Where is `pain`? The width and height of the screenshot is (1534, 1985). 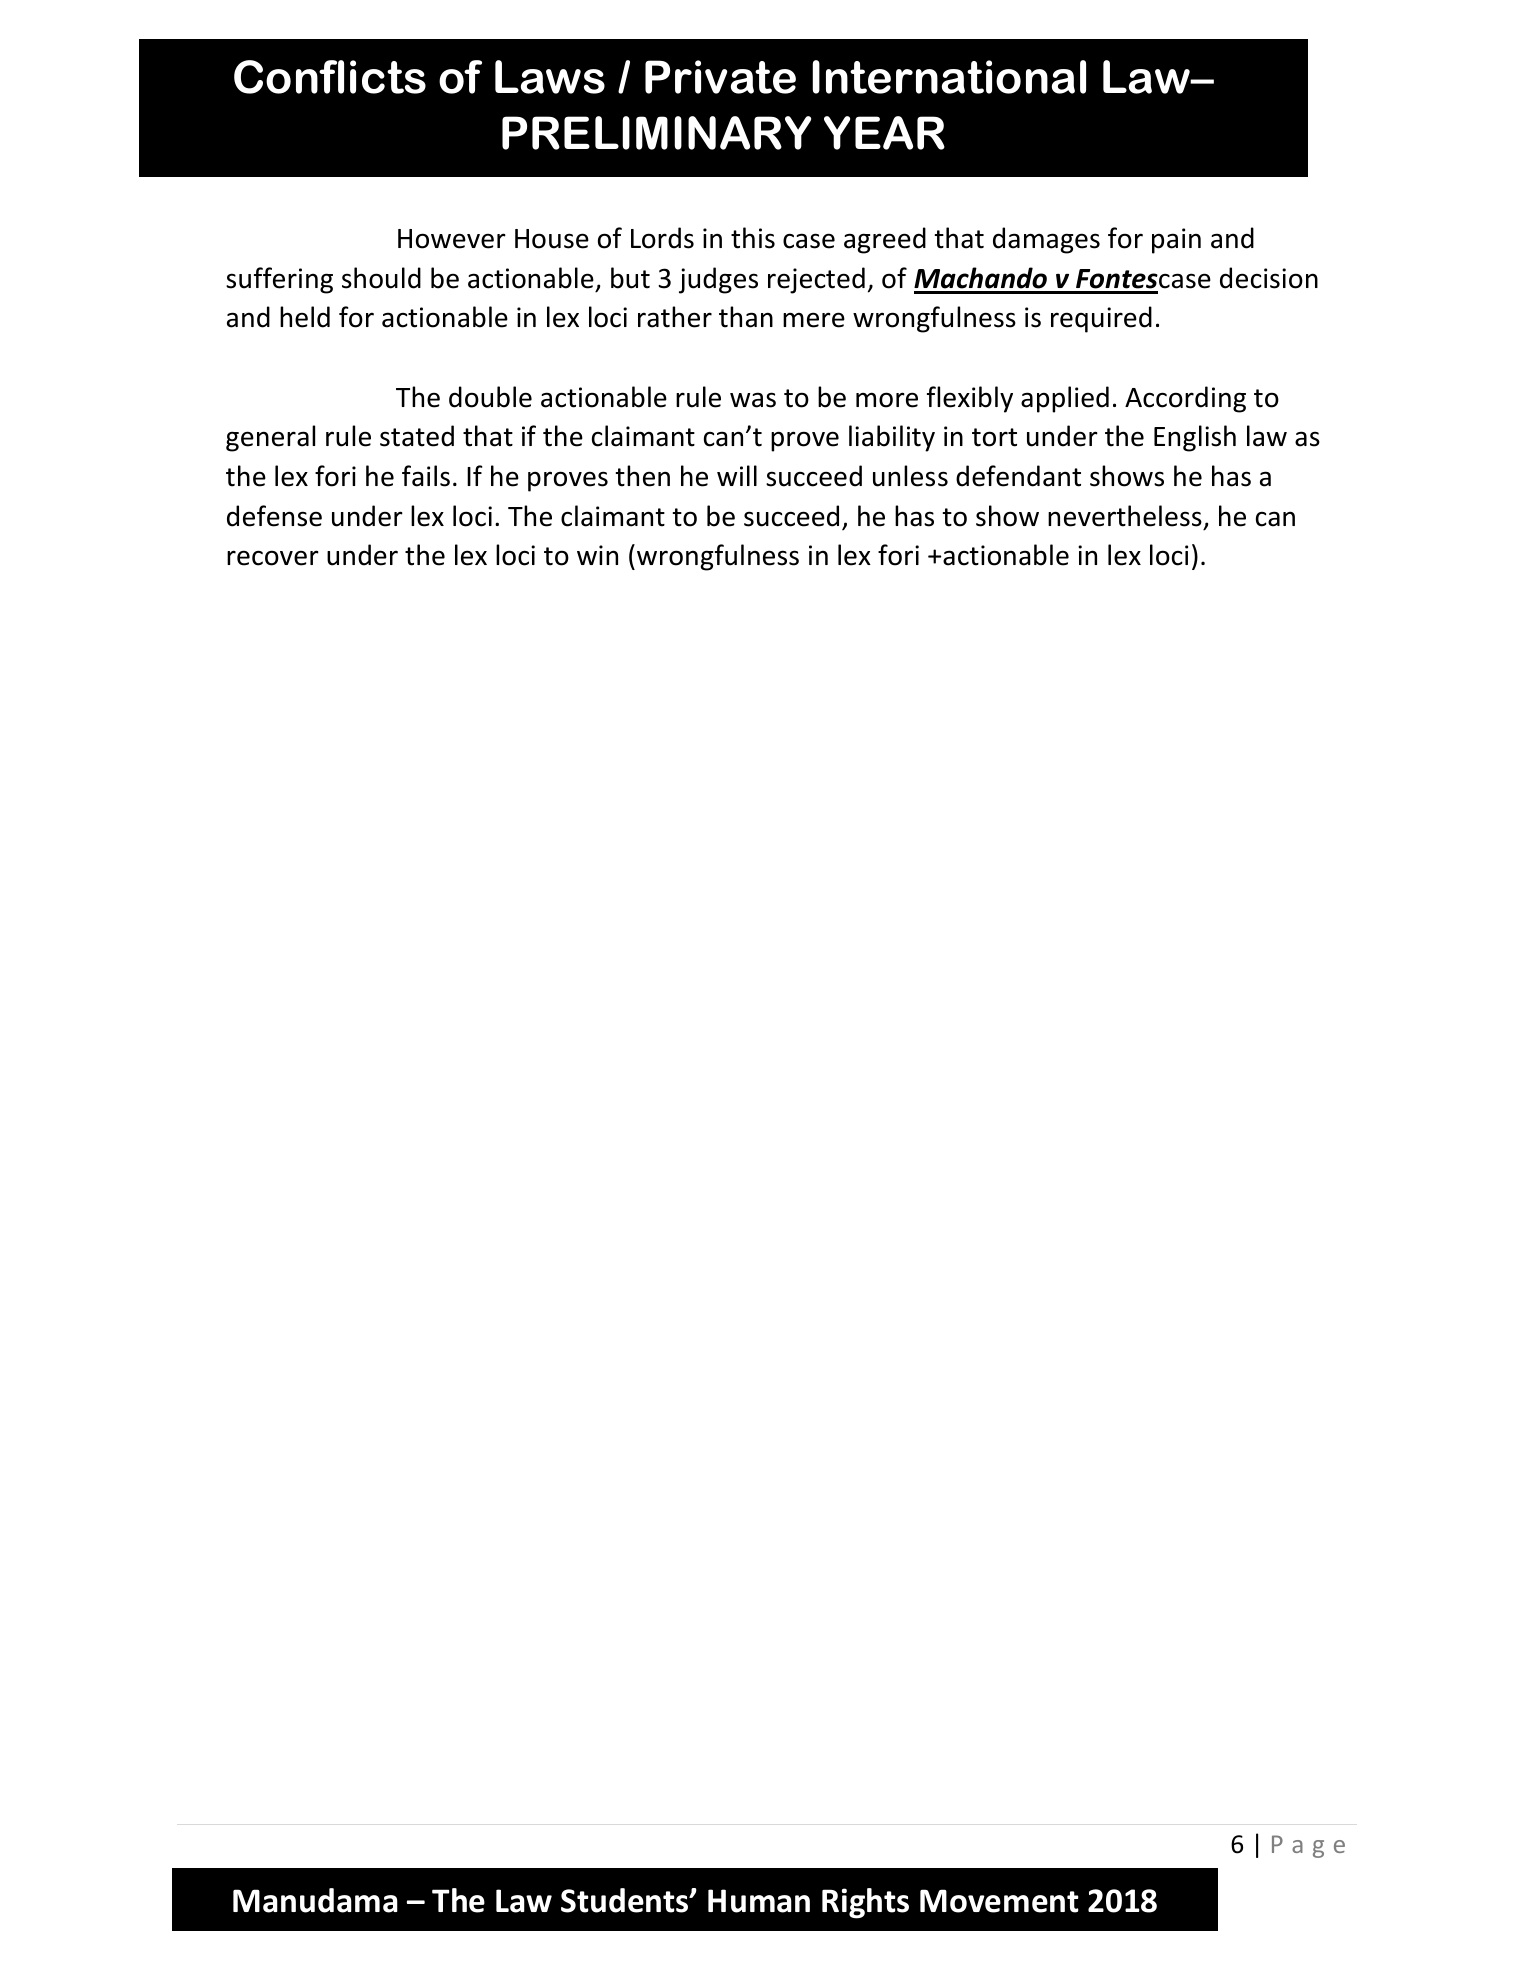
pain is located at coordinates (1176, 241).
